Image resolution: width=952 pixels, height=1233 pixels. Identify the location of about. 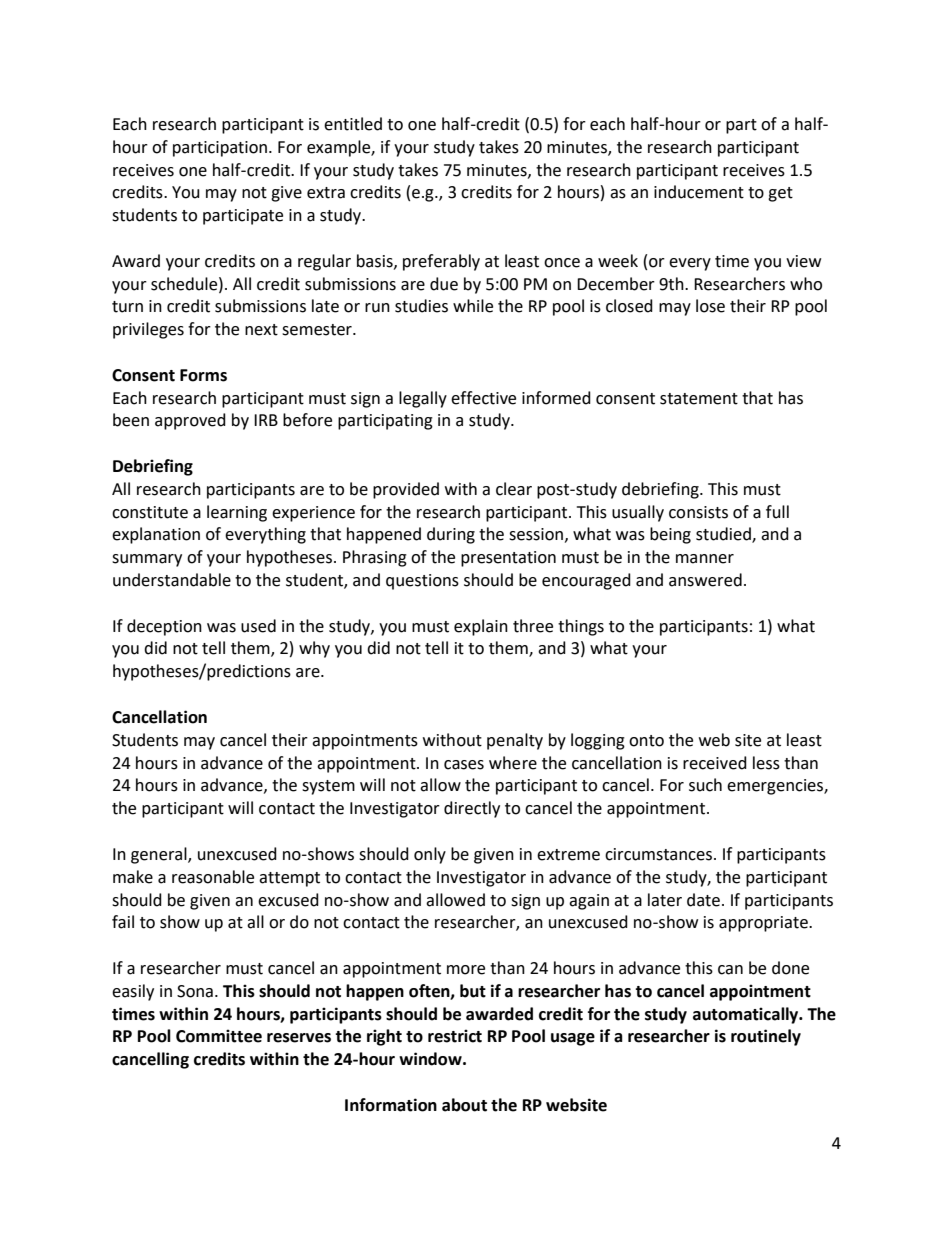
(464, 1105).
